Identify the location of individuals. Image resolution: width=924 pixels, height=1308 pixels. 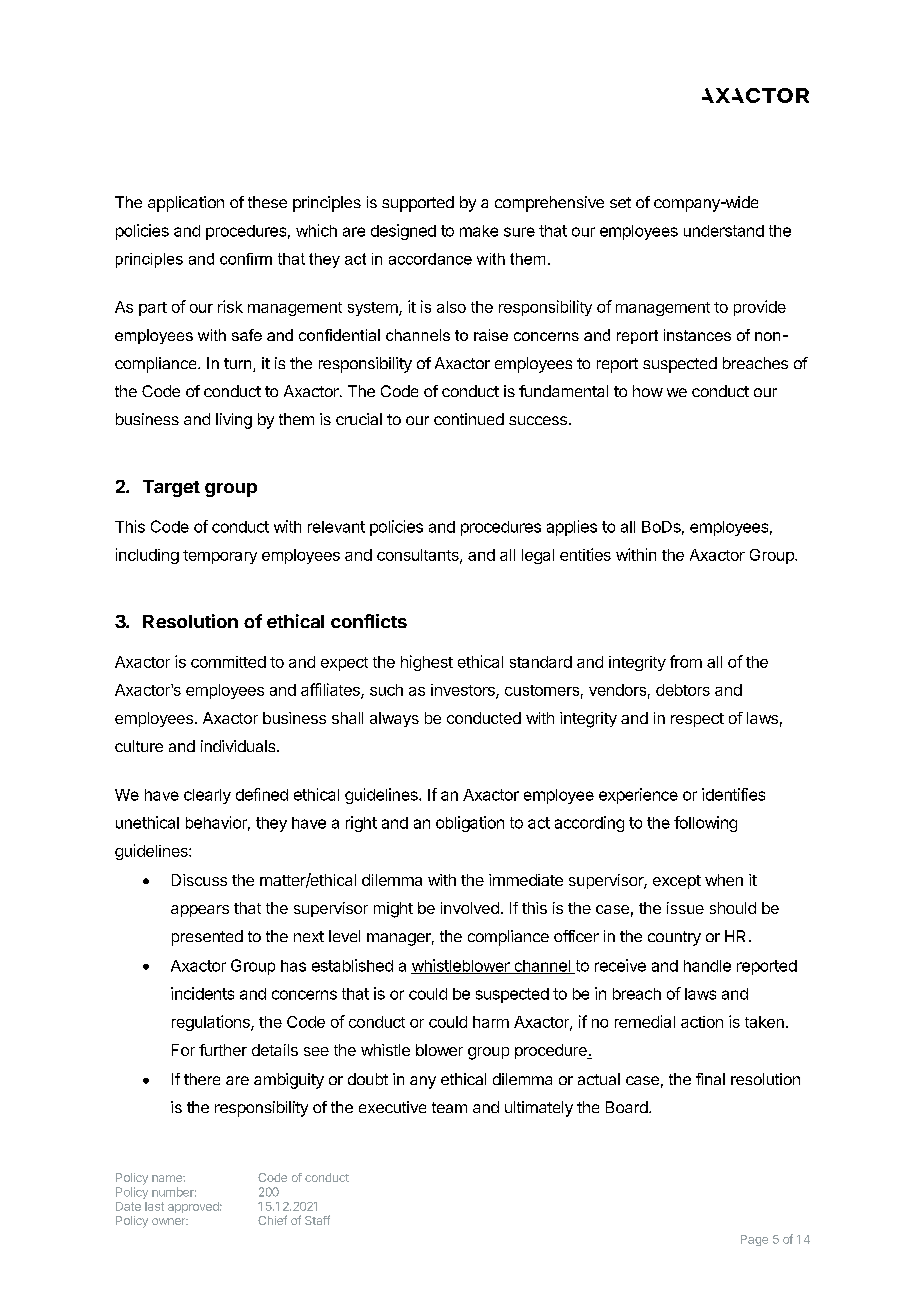
(239, 746).
